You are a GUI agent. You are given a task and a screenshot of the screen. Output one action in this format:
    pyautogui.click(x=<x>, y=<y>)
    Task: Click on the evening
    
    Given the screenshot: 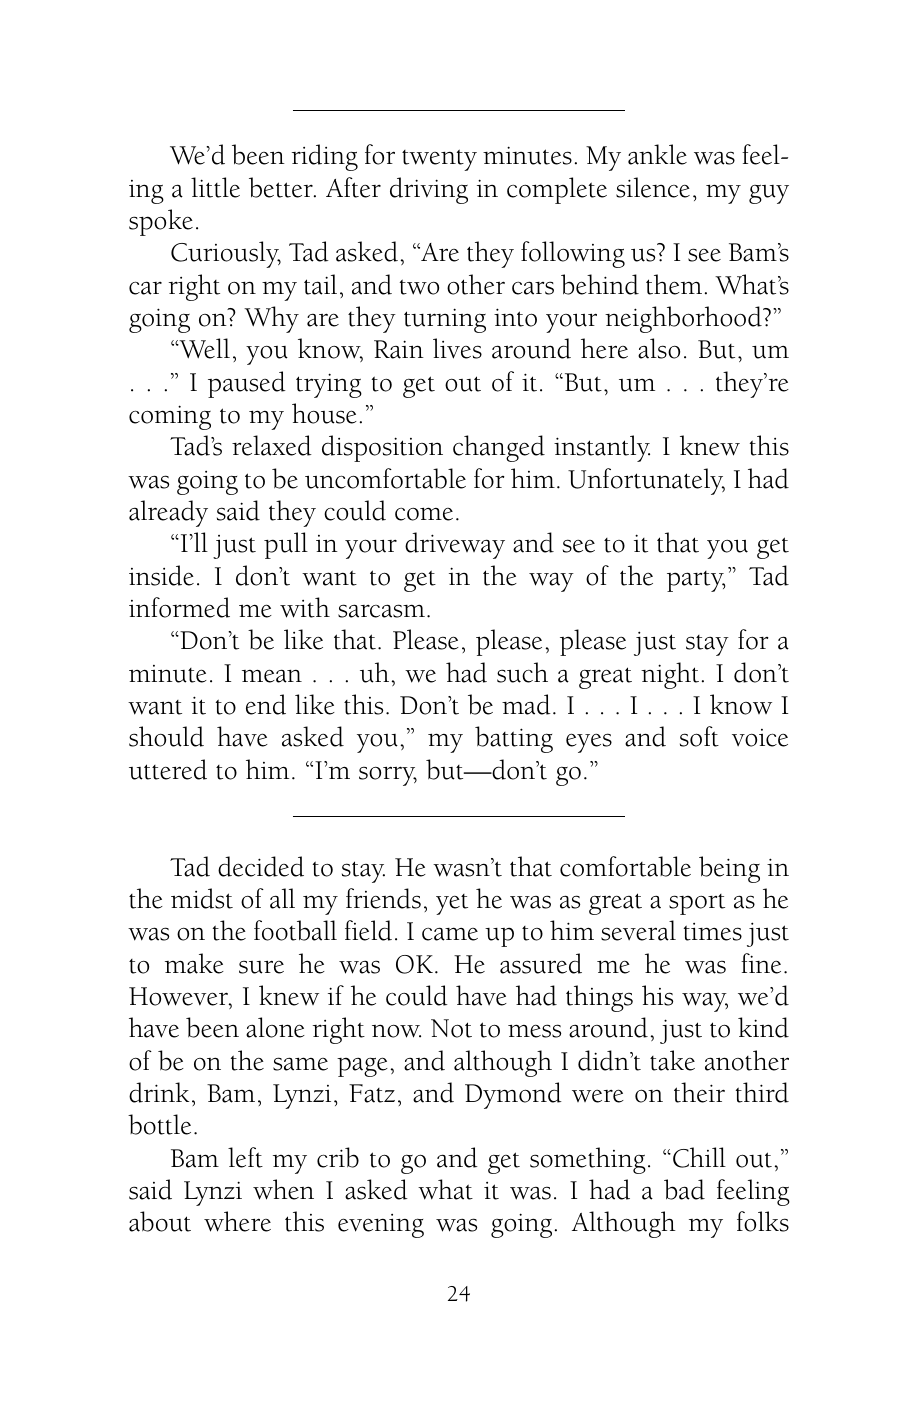 What is the action you would take?
    pyautogui.click(x=381, y=1226)
